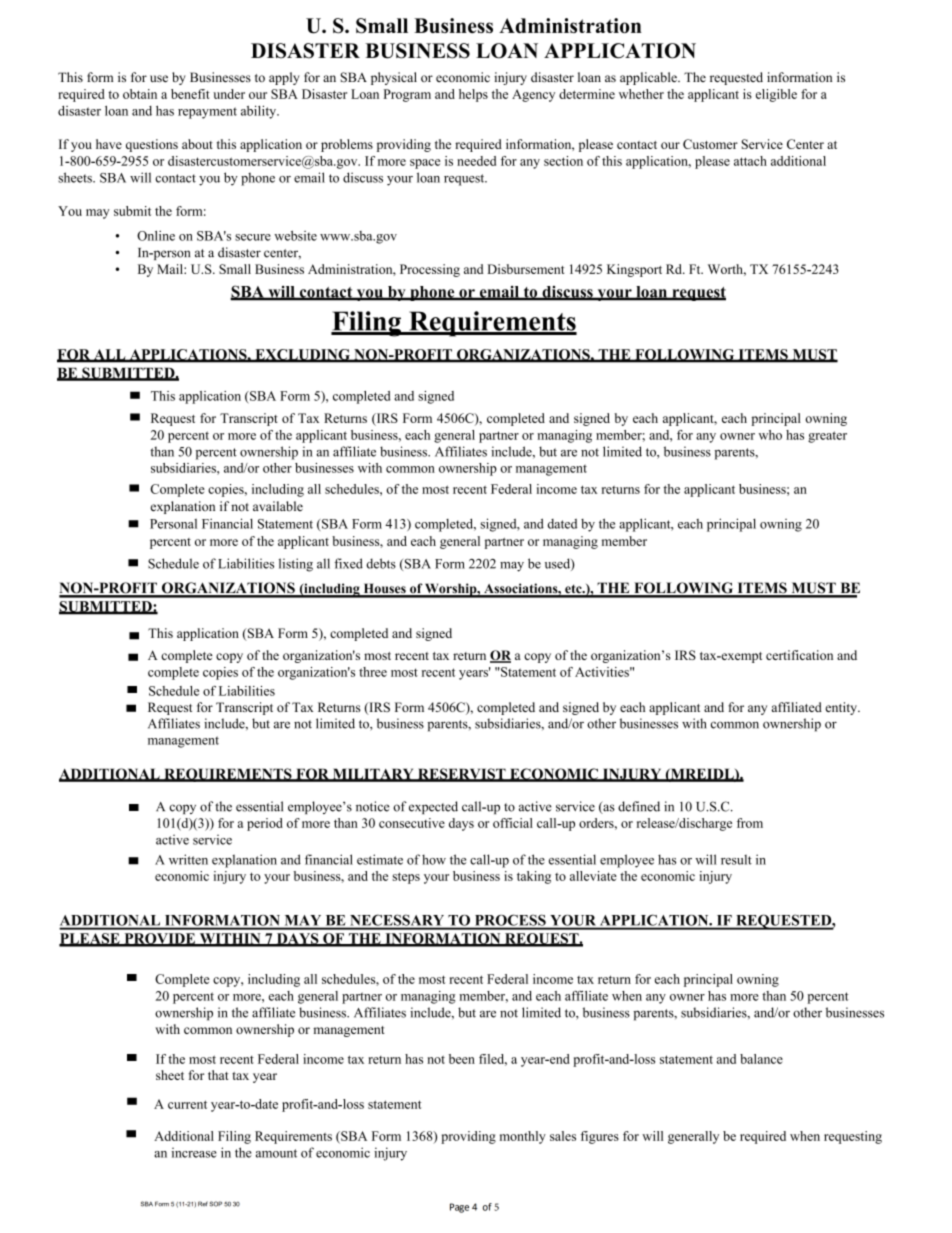  Describe the element at coordinates (207, 113) in the screenshot. I see `repayment` at that location.
